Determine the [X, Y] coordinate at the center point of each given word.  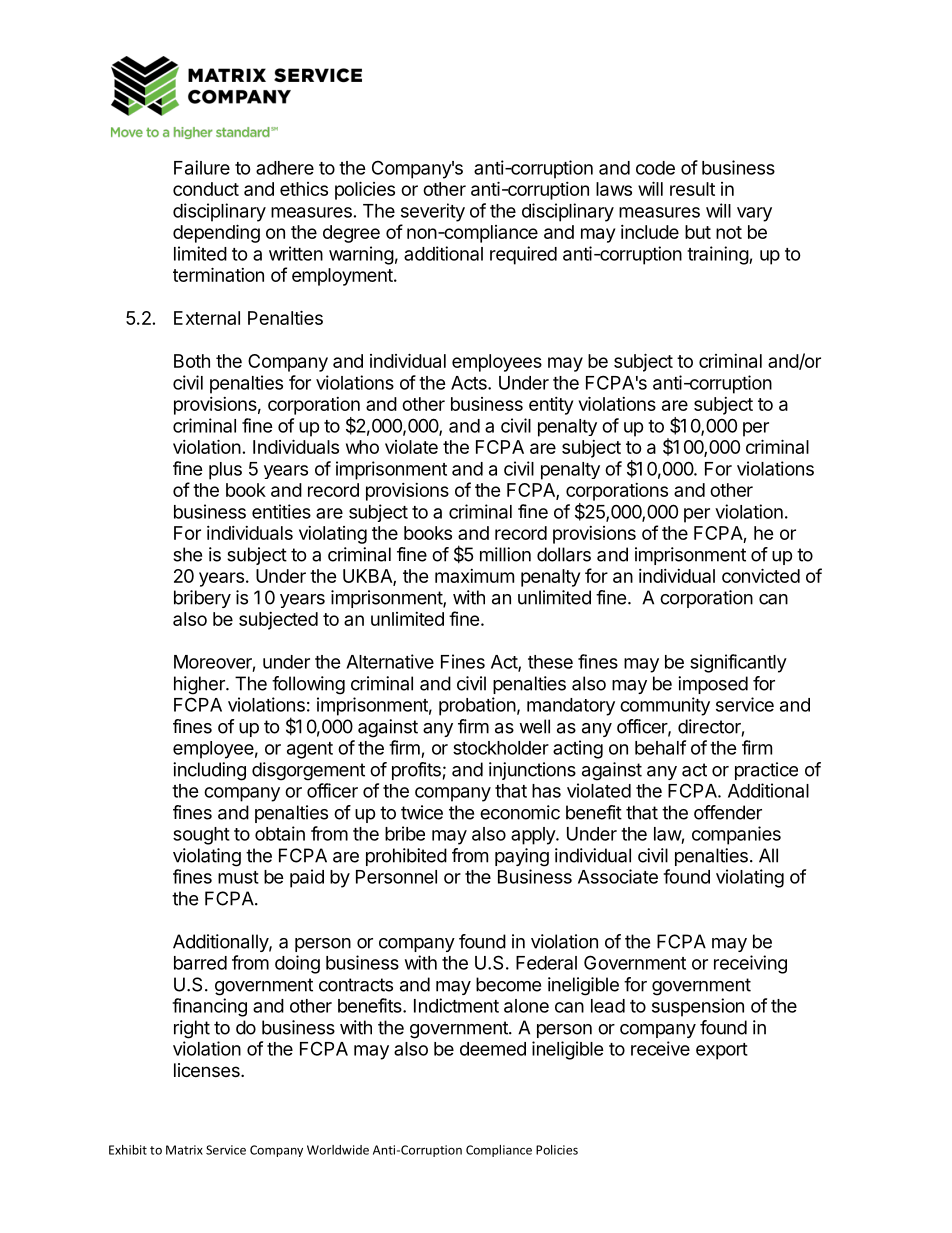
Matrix [184, 1150]
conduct [206, 189]
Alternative [390, 661]
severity [433, 212]
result [692, 189]
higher [200, 685]
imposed [713, 685]
